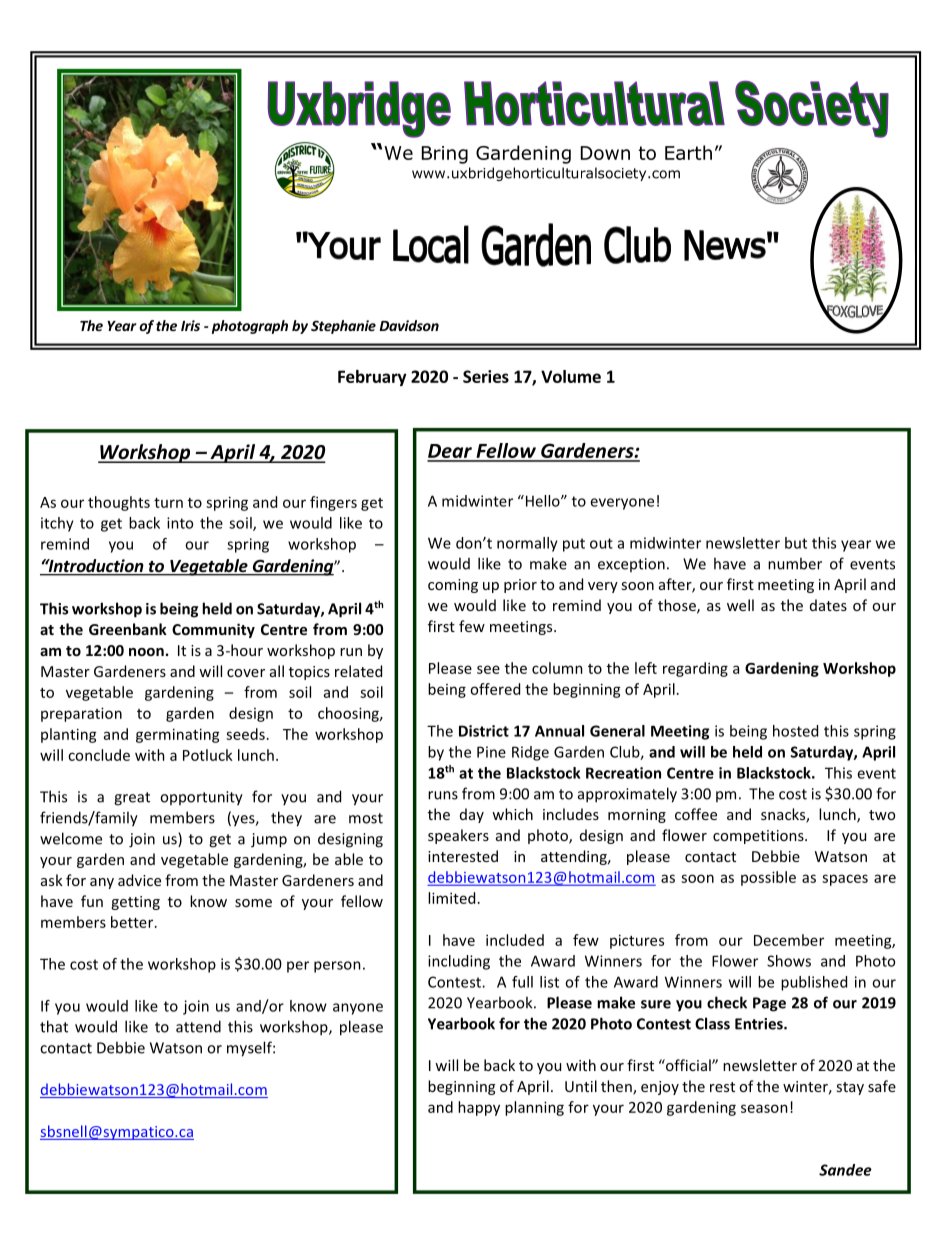 The image size is (952, 1233). What do you see at coordinates (453, 586) in the screenshot?
I see `coming` at bounding box center [453, 586].
